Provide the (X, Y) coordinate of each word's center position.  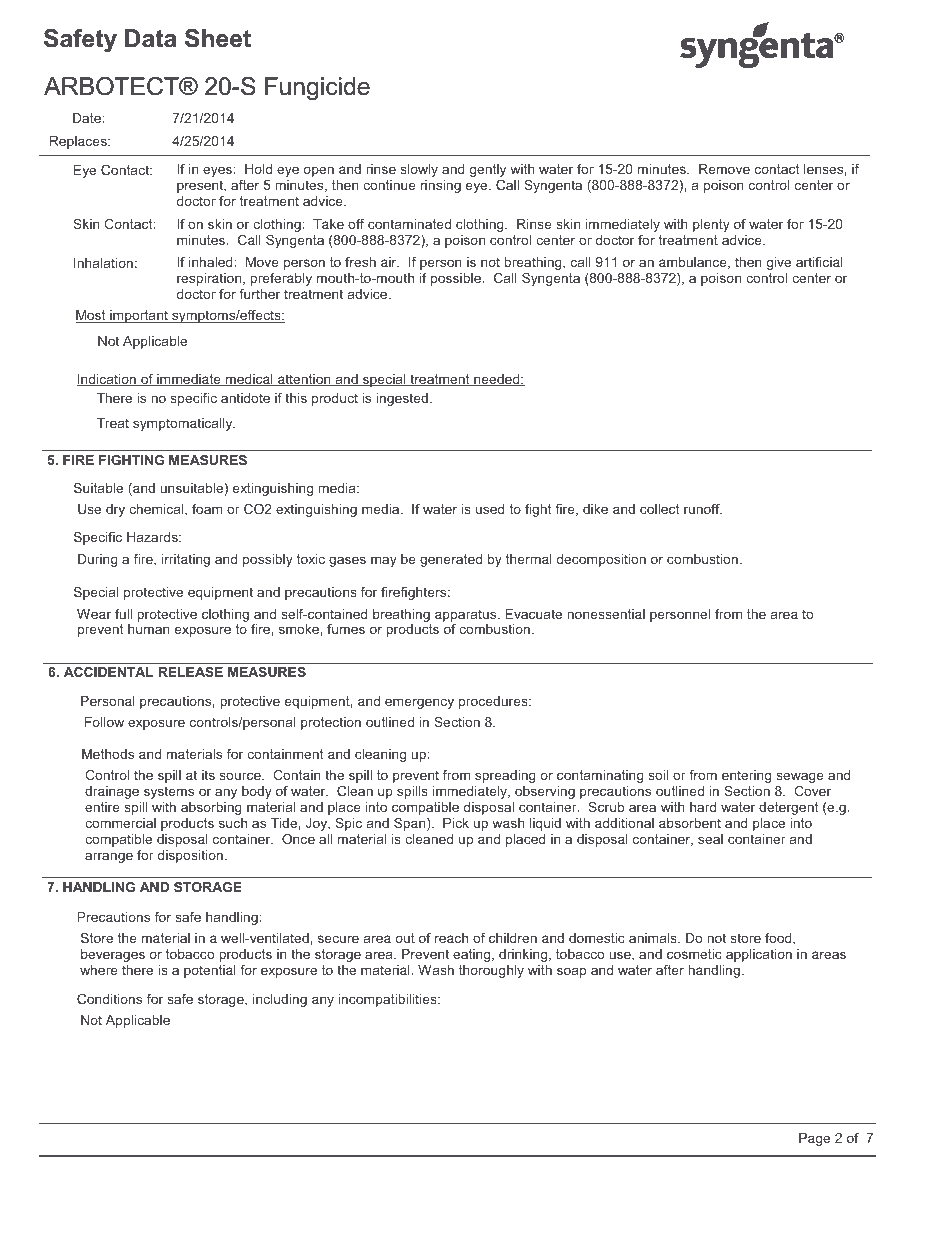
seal (710, 839)
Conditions (109, 999)
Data (151, 38)
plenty (711, 225)
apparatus (467, 615)
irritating (186, 560)
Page (814, 1139)
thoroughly (491, 971)
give (778, 263)
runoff (703, 509)
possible (456, 279)
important (139, 316)
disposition (190, 856)
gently (487, 170)
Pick (456, 823)
